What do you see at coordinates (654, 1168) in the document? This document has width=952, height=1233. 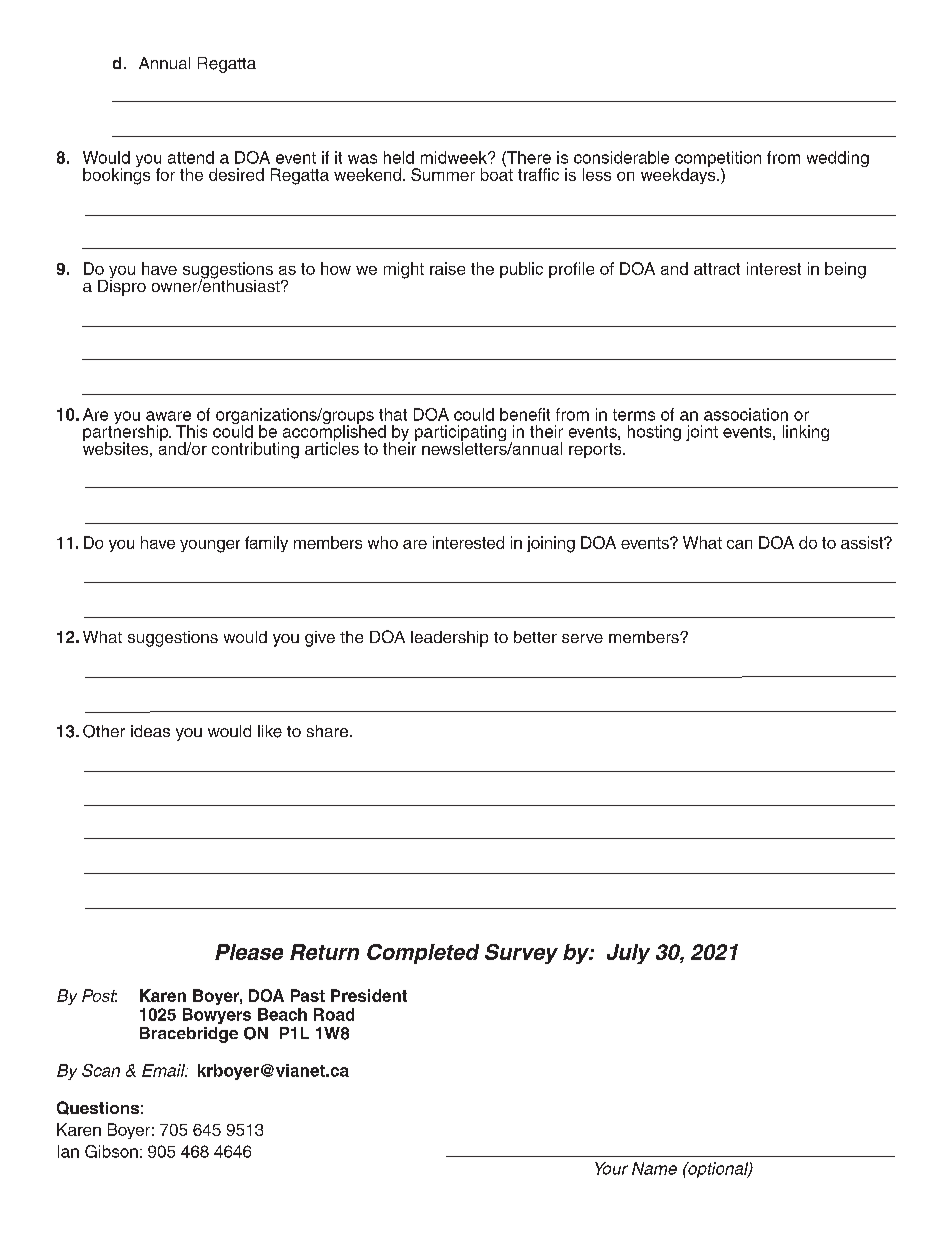 I see `Name` at bounding box center [654, 1168].
